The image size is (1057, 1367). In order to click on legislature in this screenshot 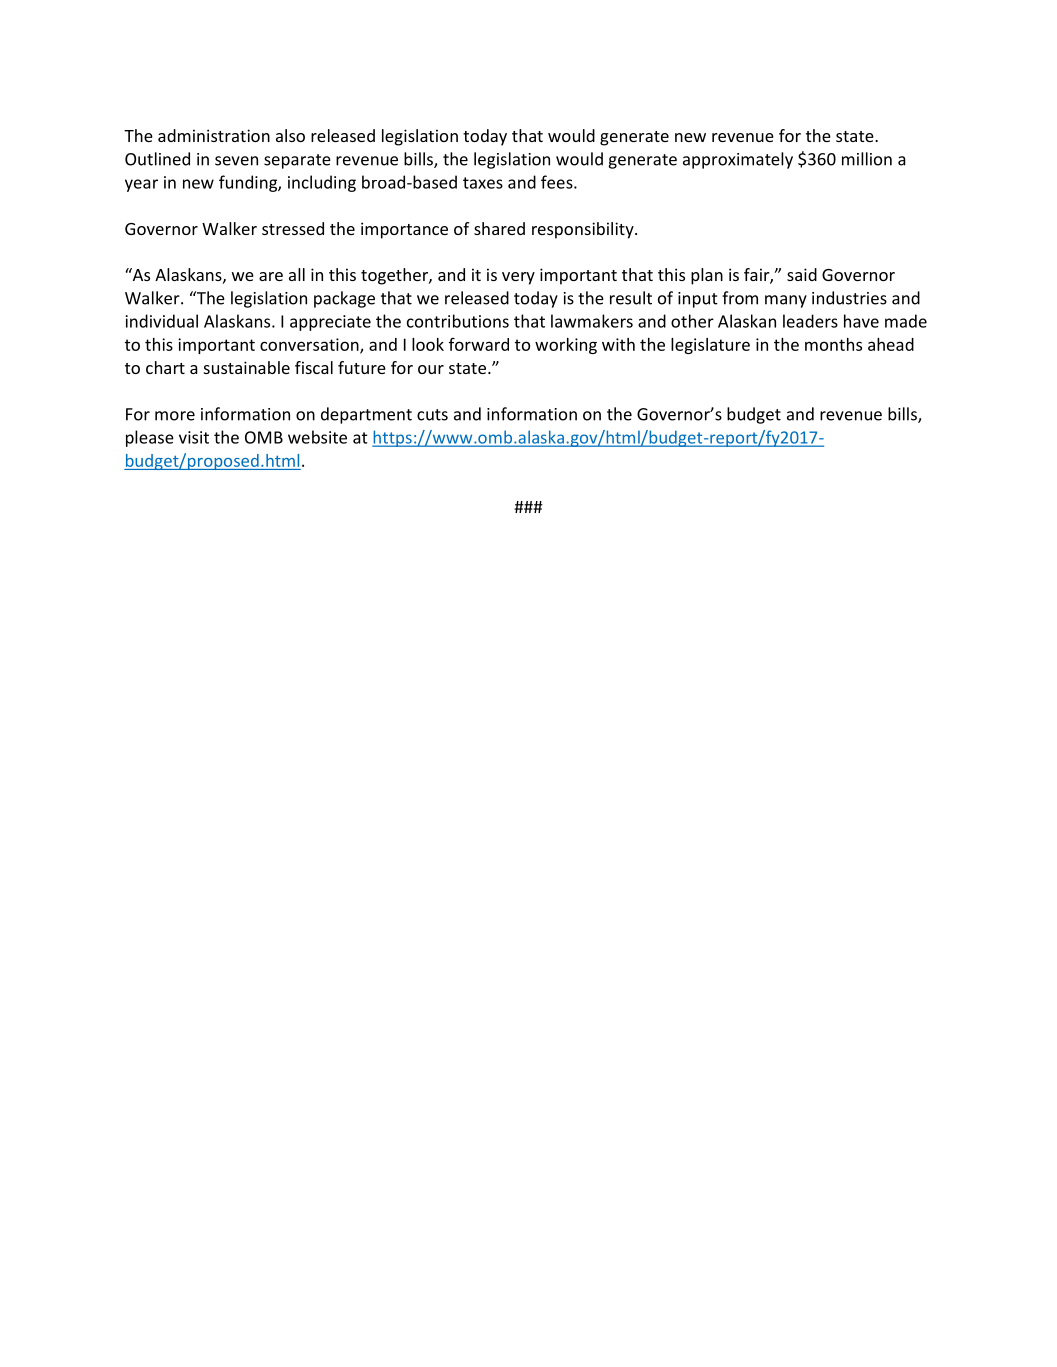, I will do `click(710, 346)`.
